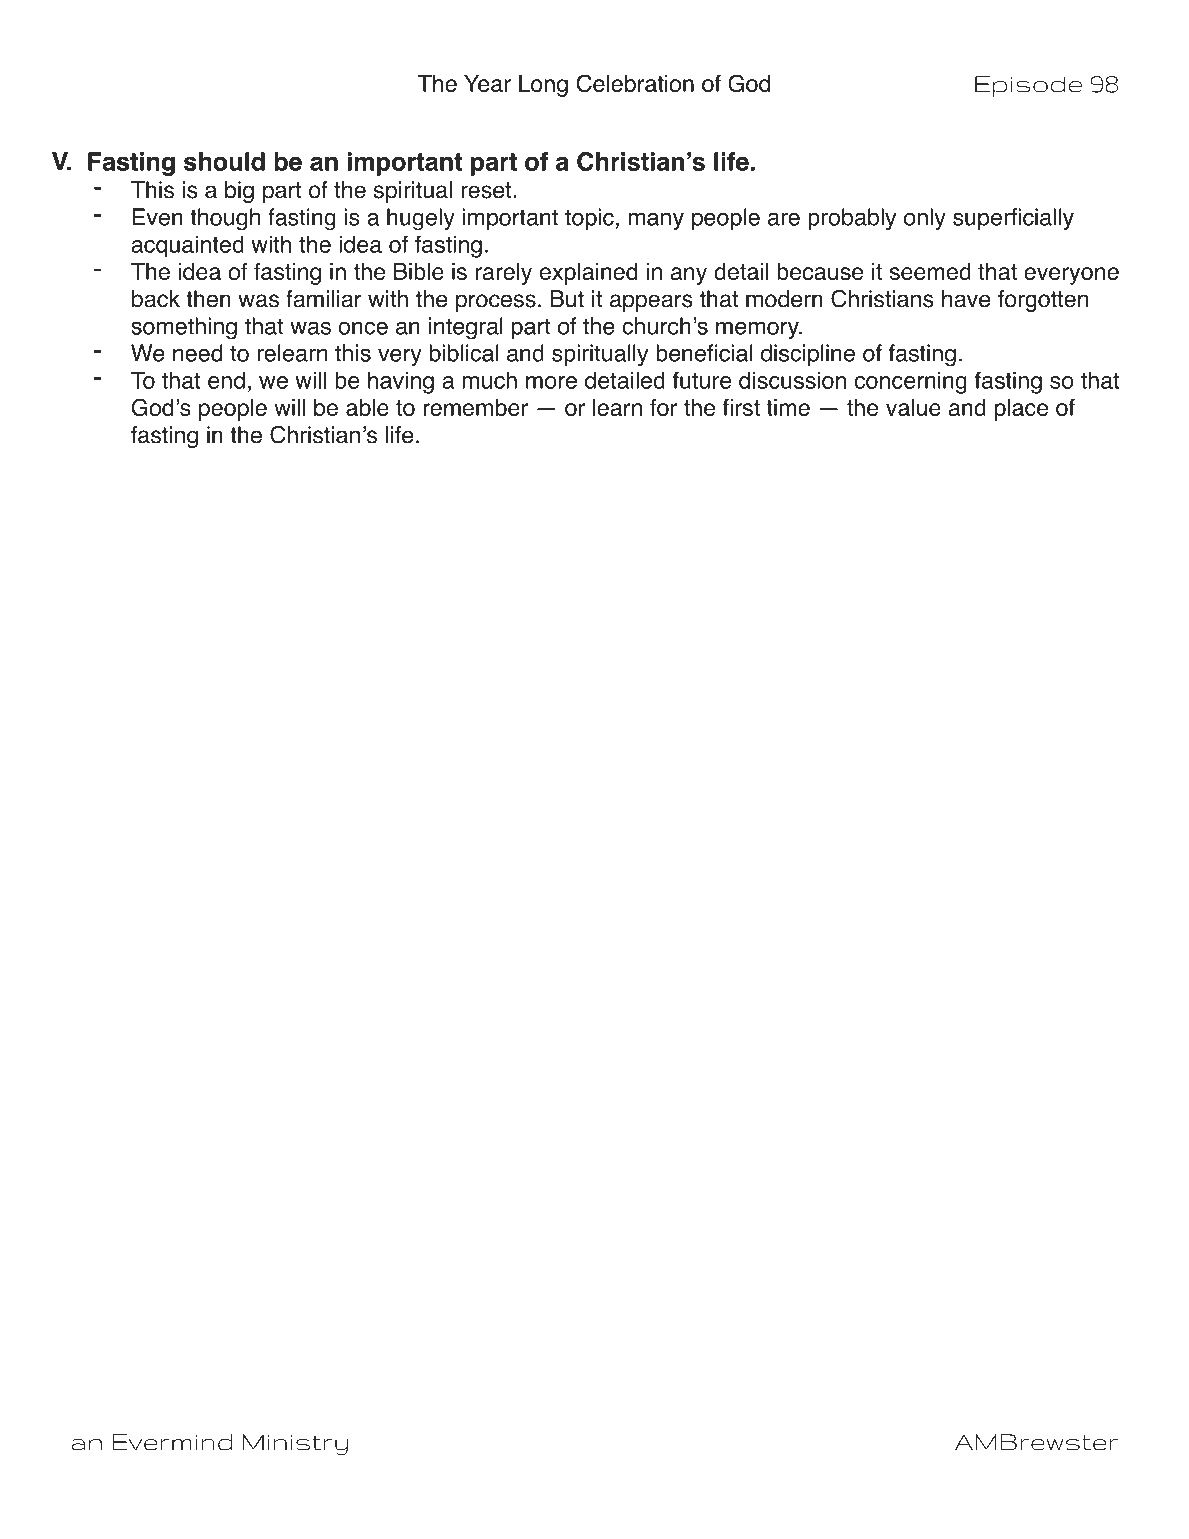 The image size is (1189, 1539). I want to click on Celebration, so click(635, 83).
